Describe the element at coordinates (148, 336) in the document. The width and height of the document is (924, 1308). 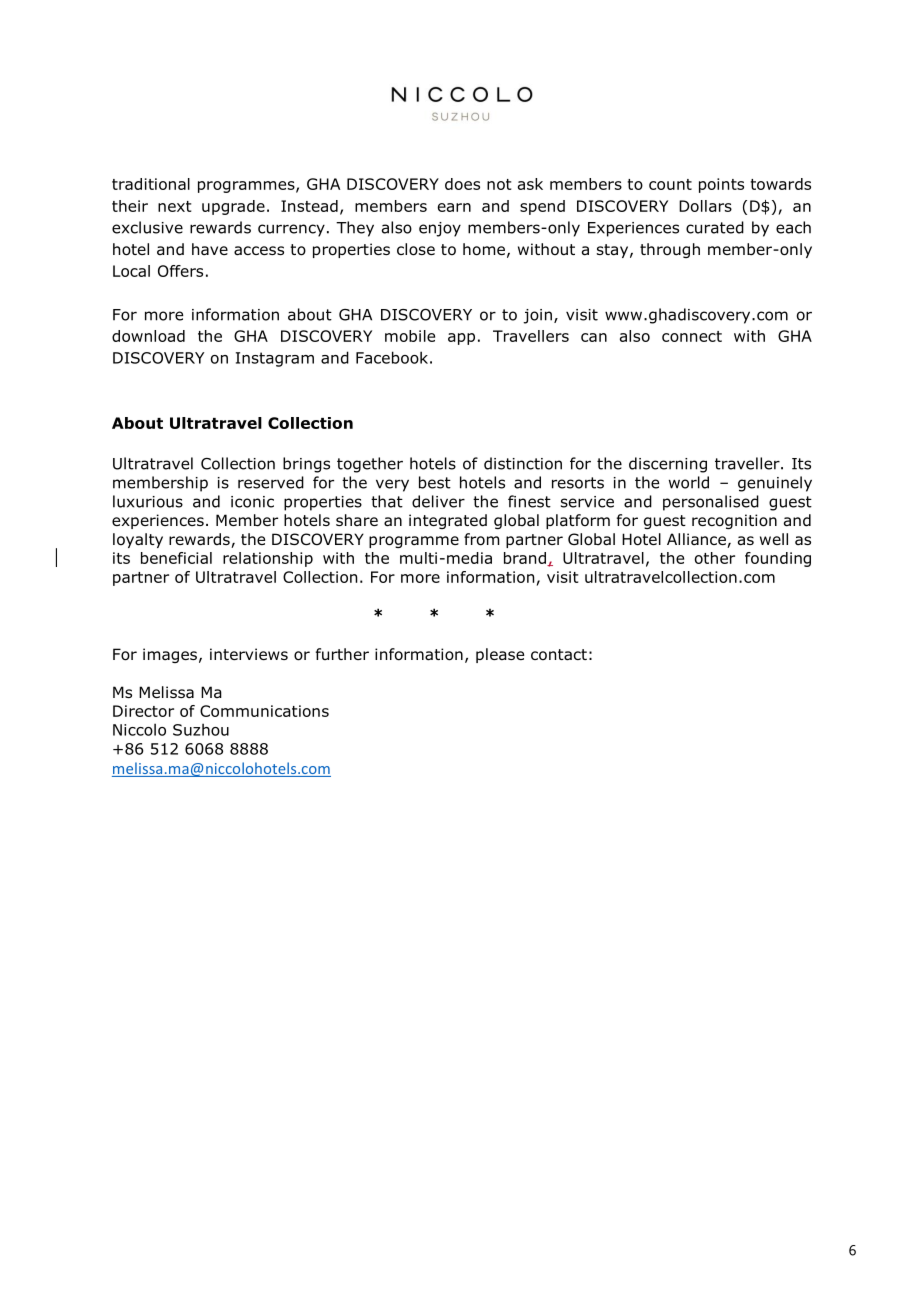
I see `download` at that location.
